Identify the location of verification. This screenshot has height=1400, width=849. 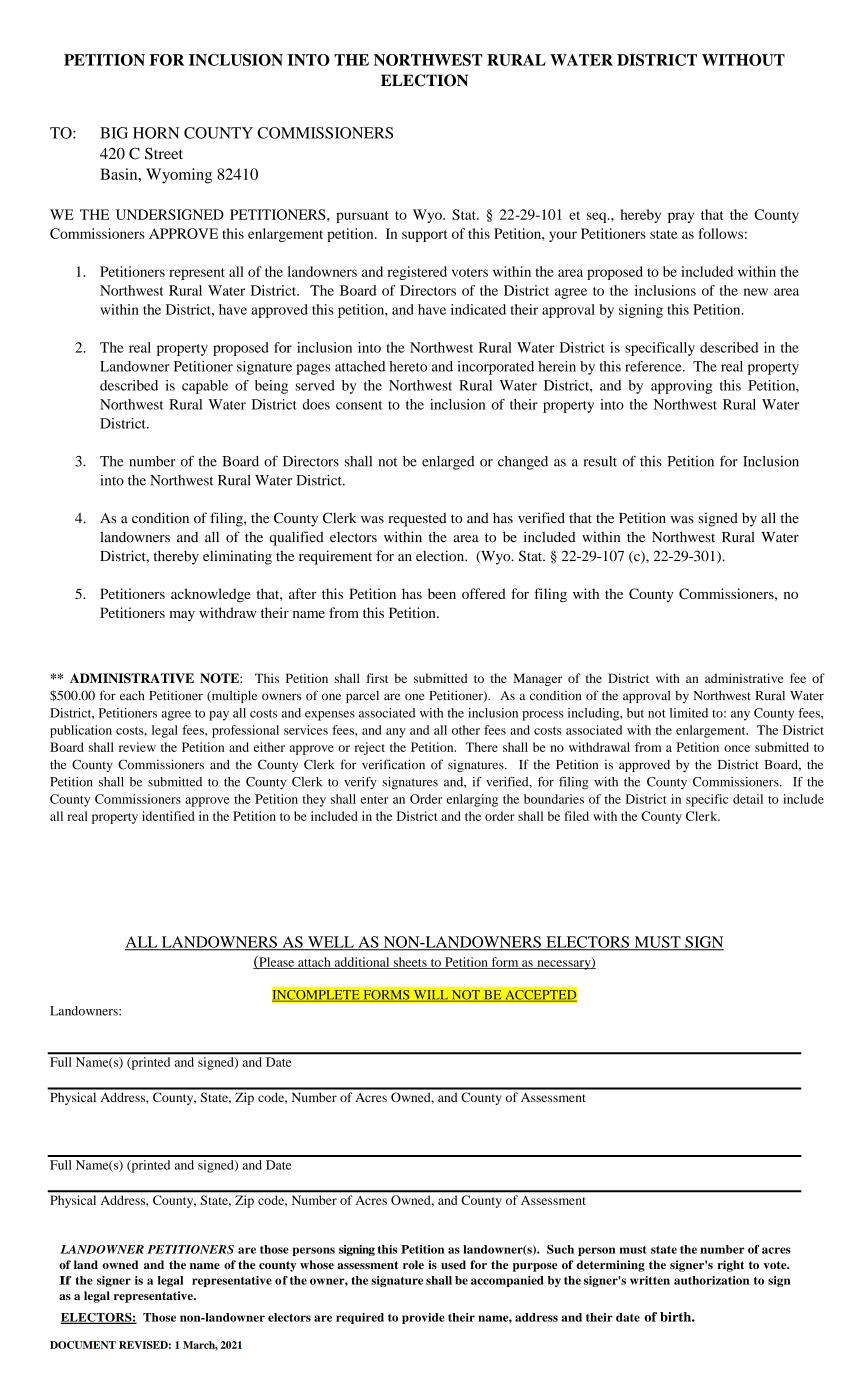
(393, 764).
